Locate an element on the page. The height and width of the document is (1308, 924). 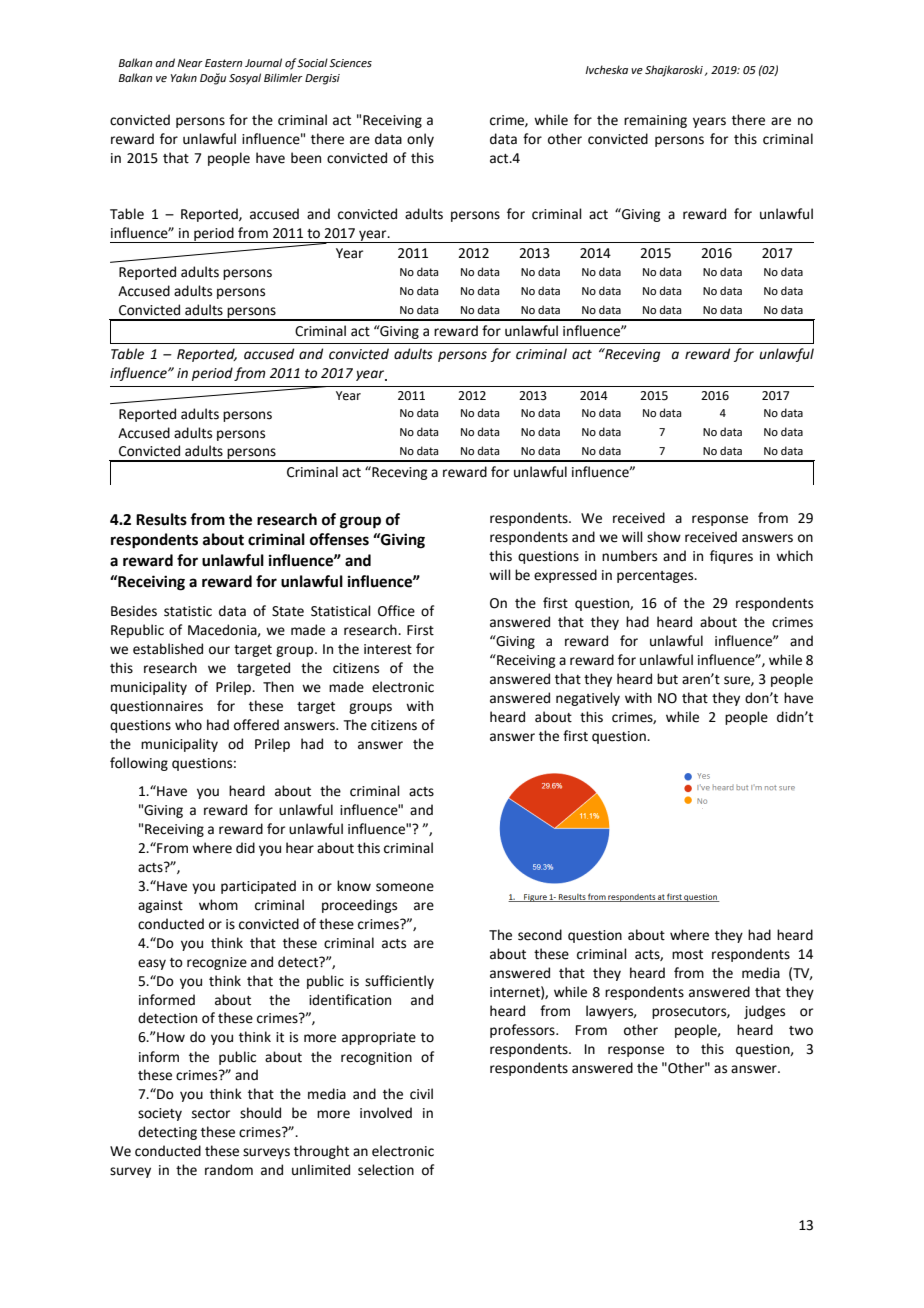
offenses is located at coordinates (339, 539).
